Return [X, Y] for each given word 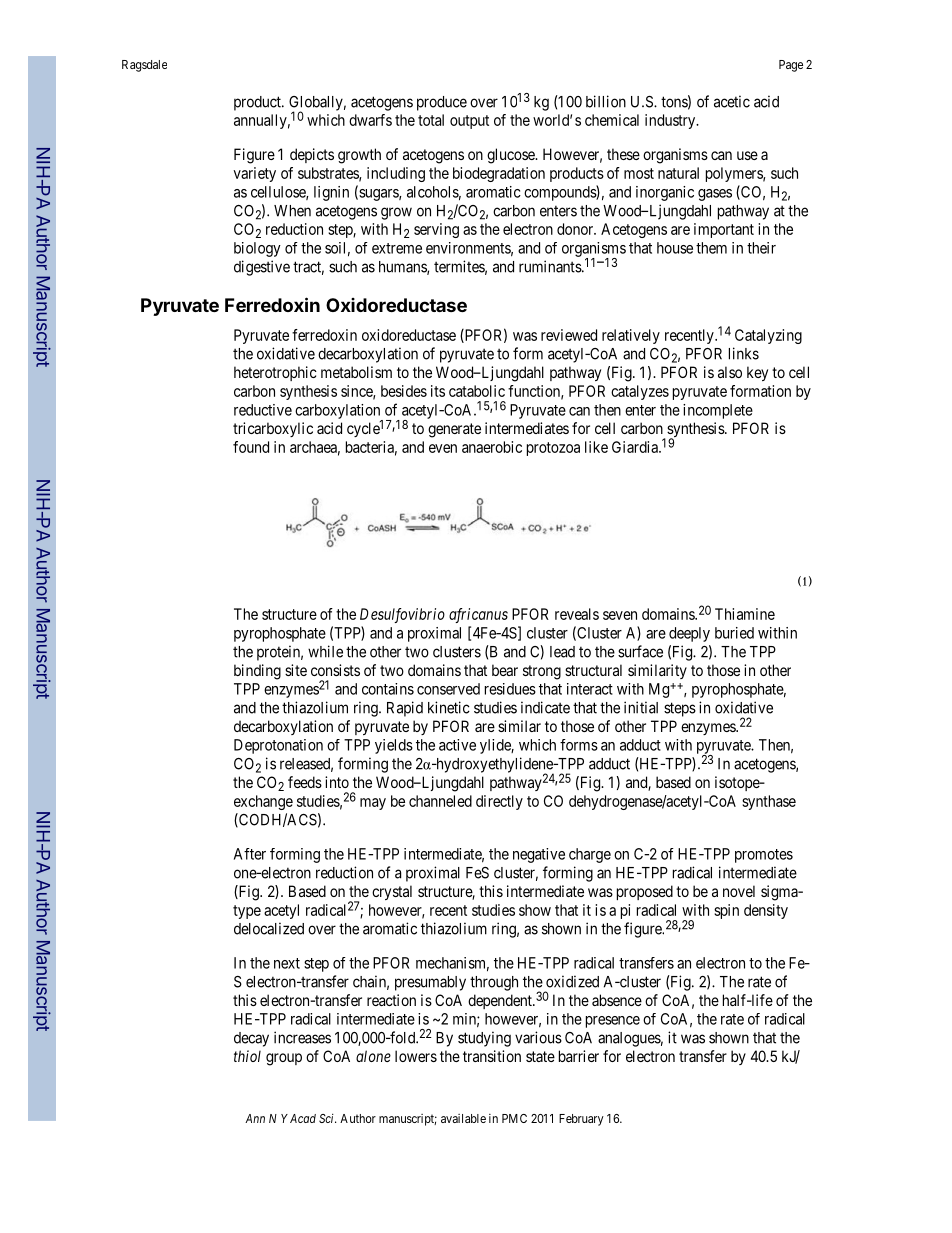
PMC [514, 1118]
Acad [303, 1118]
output [469, 122]
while [325, 651]
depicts [312, 155]
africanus [478, 615]
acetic [732, 101]
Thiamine [745, 614]
